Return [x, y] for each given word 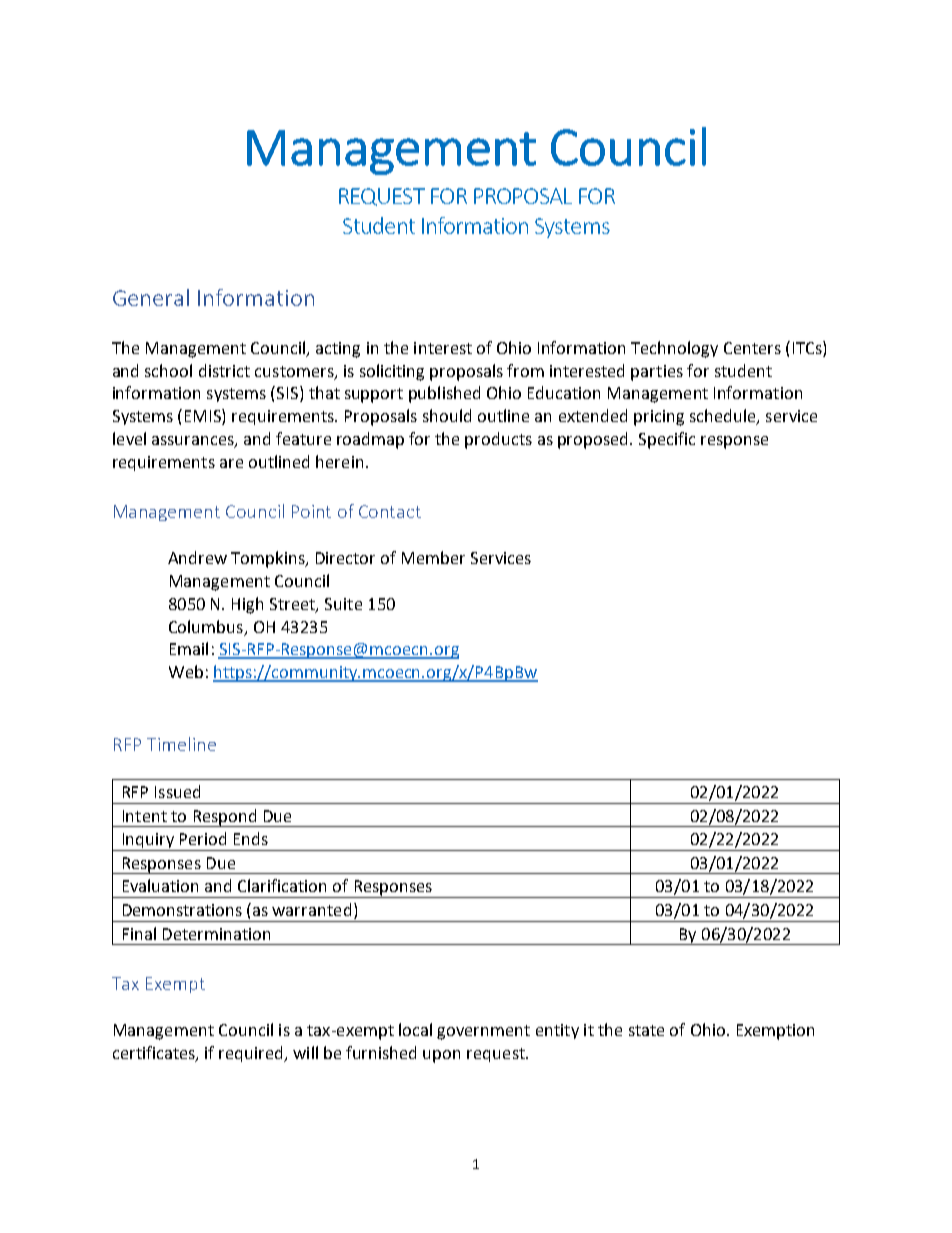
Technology [674, 349]
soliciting [392, 372]
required [252, 1054]
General [151, 297]
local [415, 1029]
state [646, 1030]
